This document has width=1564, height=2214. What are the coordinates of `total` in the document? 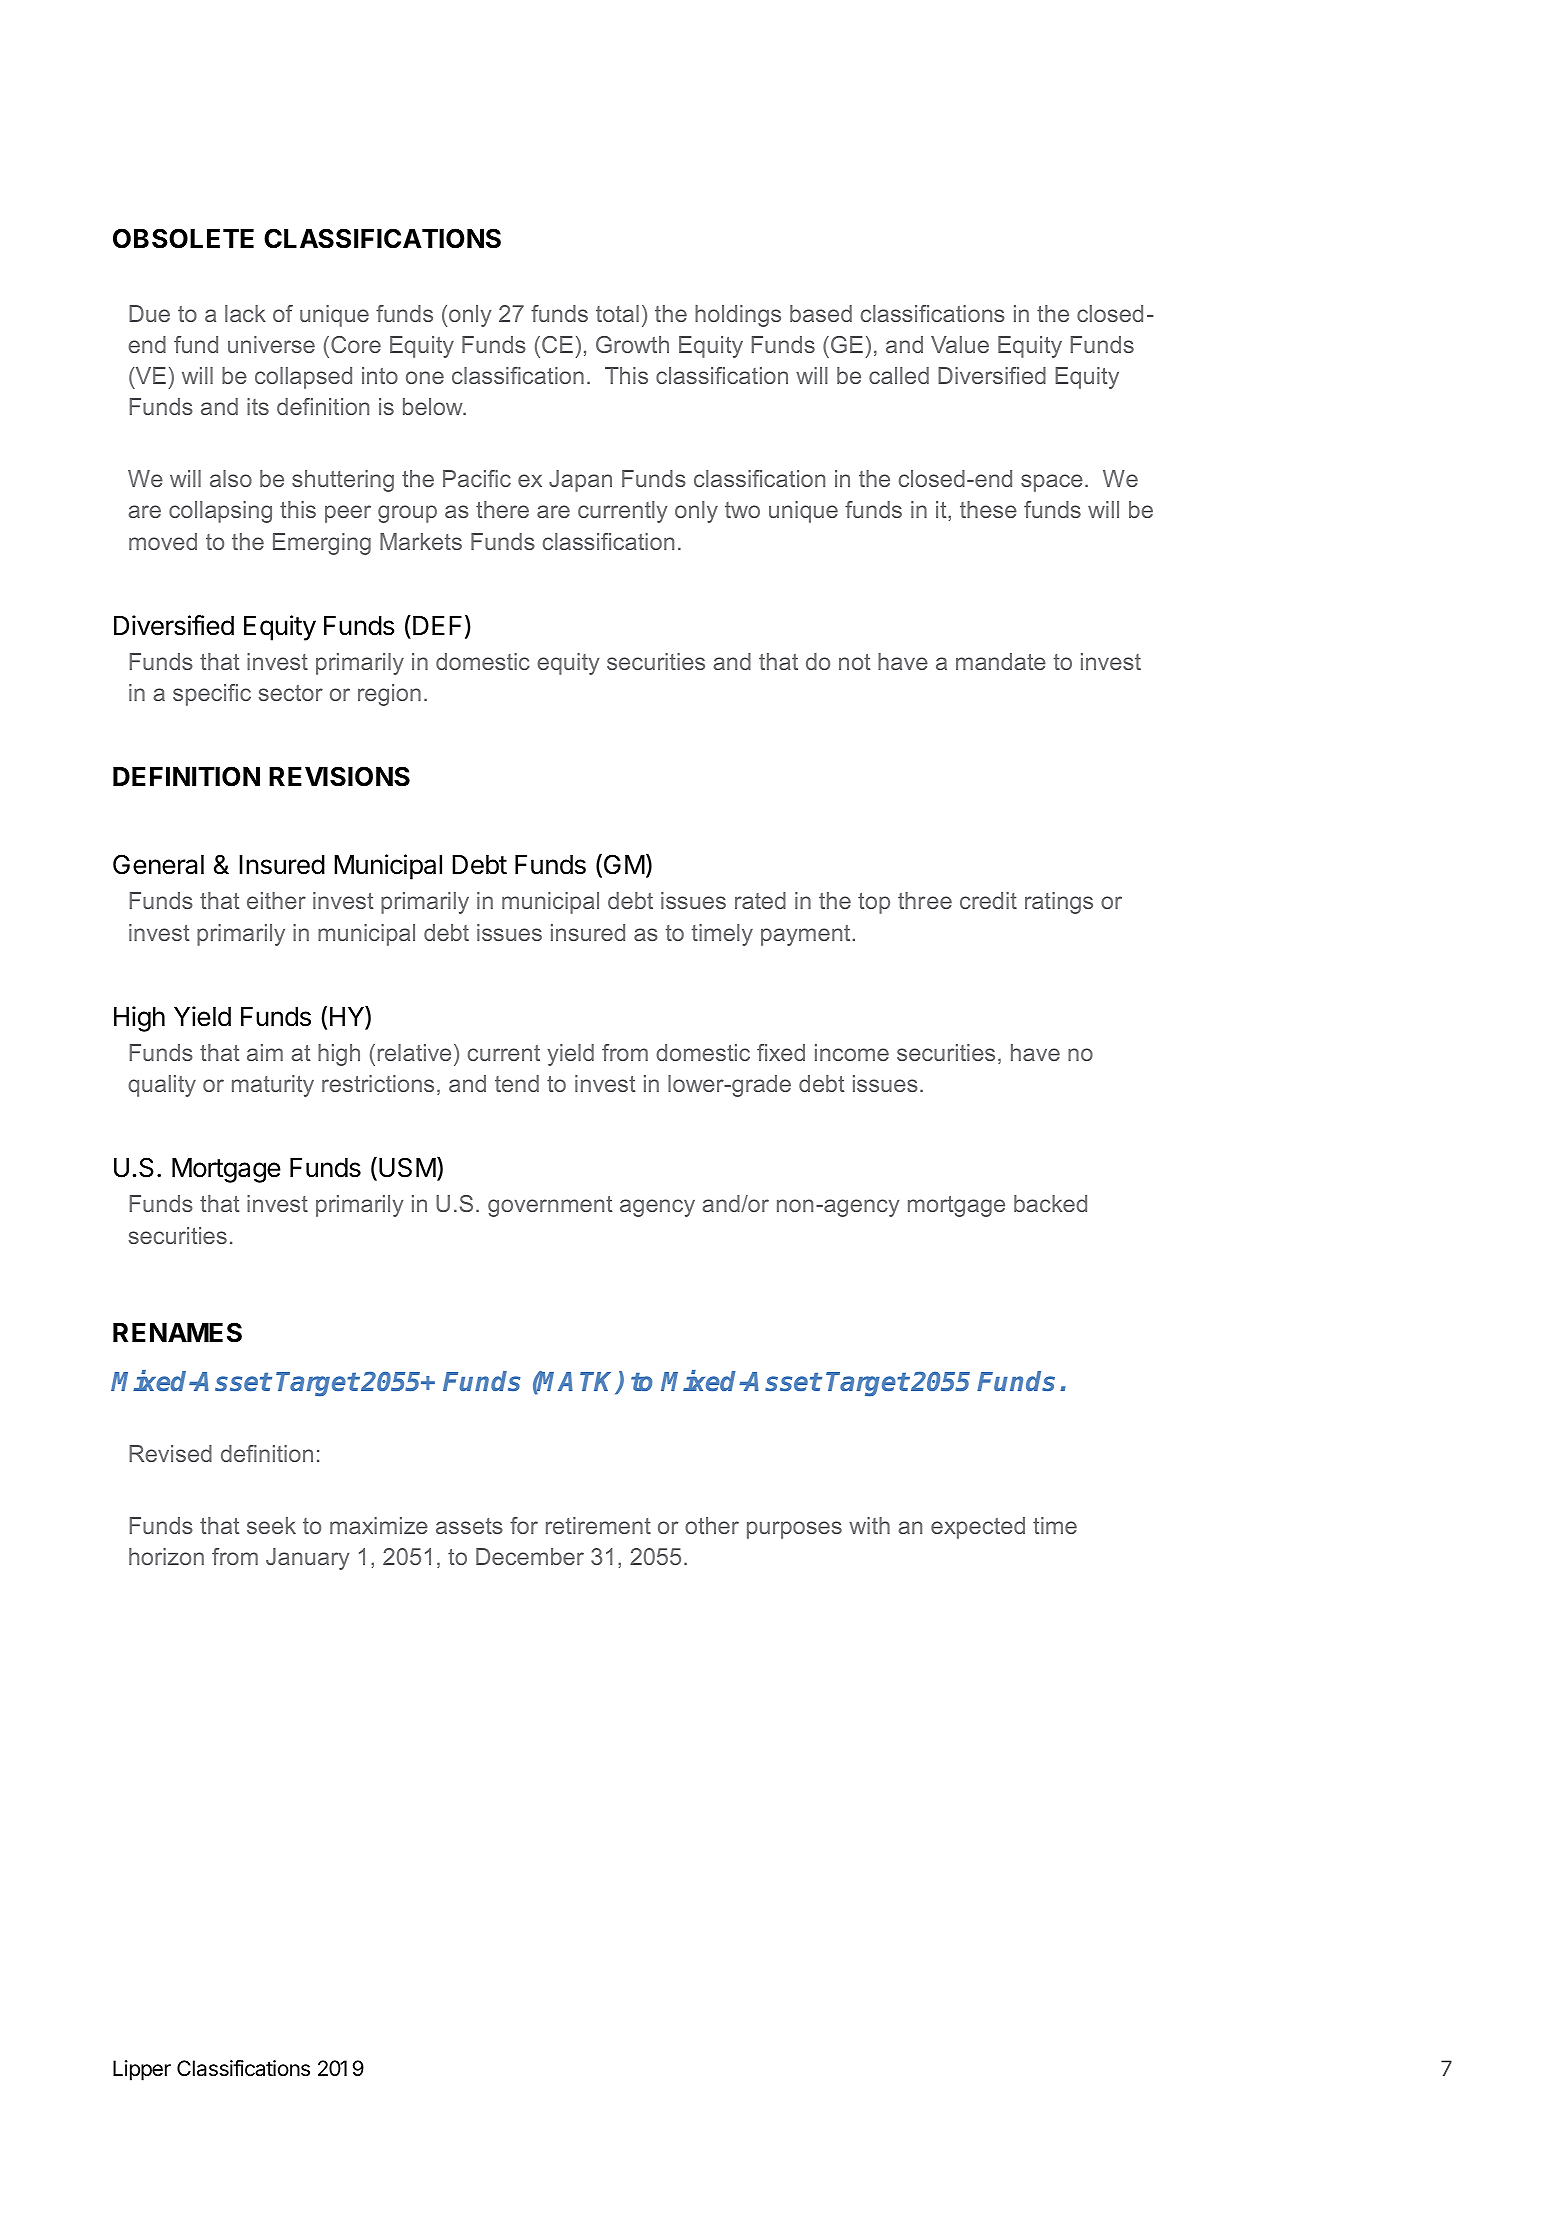 It's located at (617, 313).
